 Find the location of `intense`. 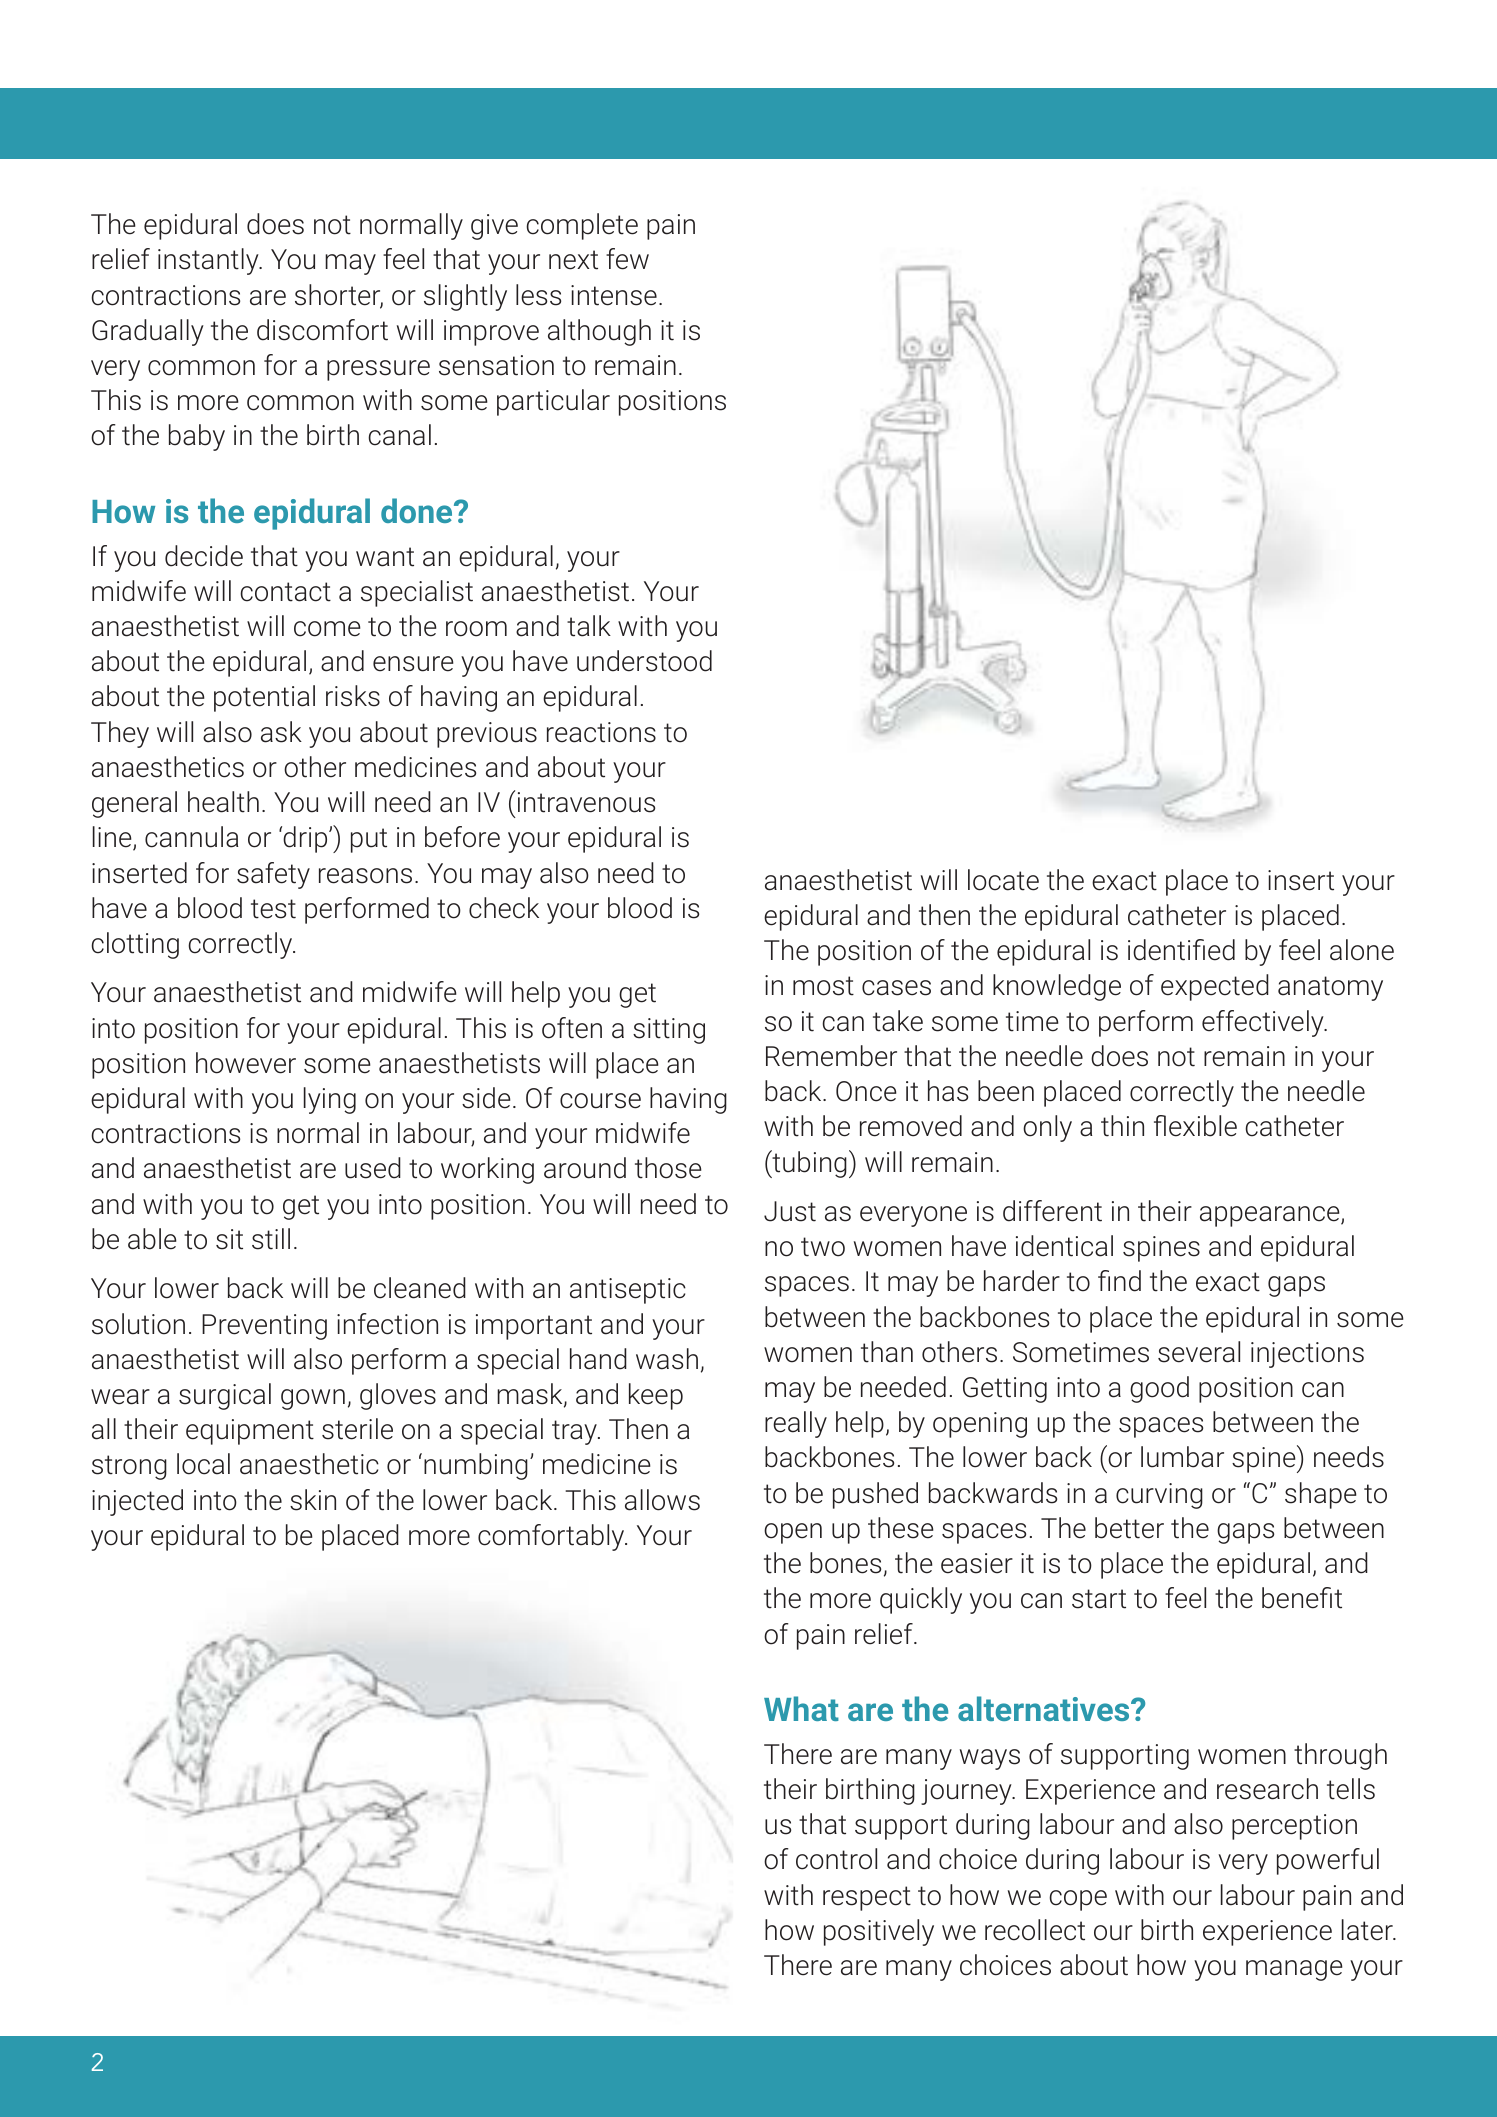

intense is located at coordinates (614, 295).
